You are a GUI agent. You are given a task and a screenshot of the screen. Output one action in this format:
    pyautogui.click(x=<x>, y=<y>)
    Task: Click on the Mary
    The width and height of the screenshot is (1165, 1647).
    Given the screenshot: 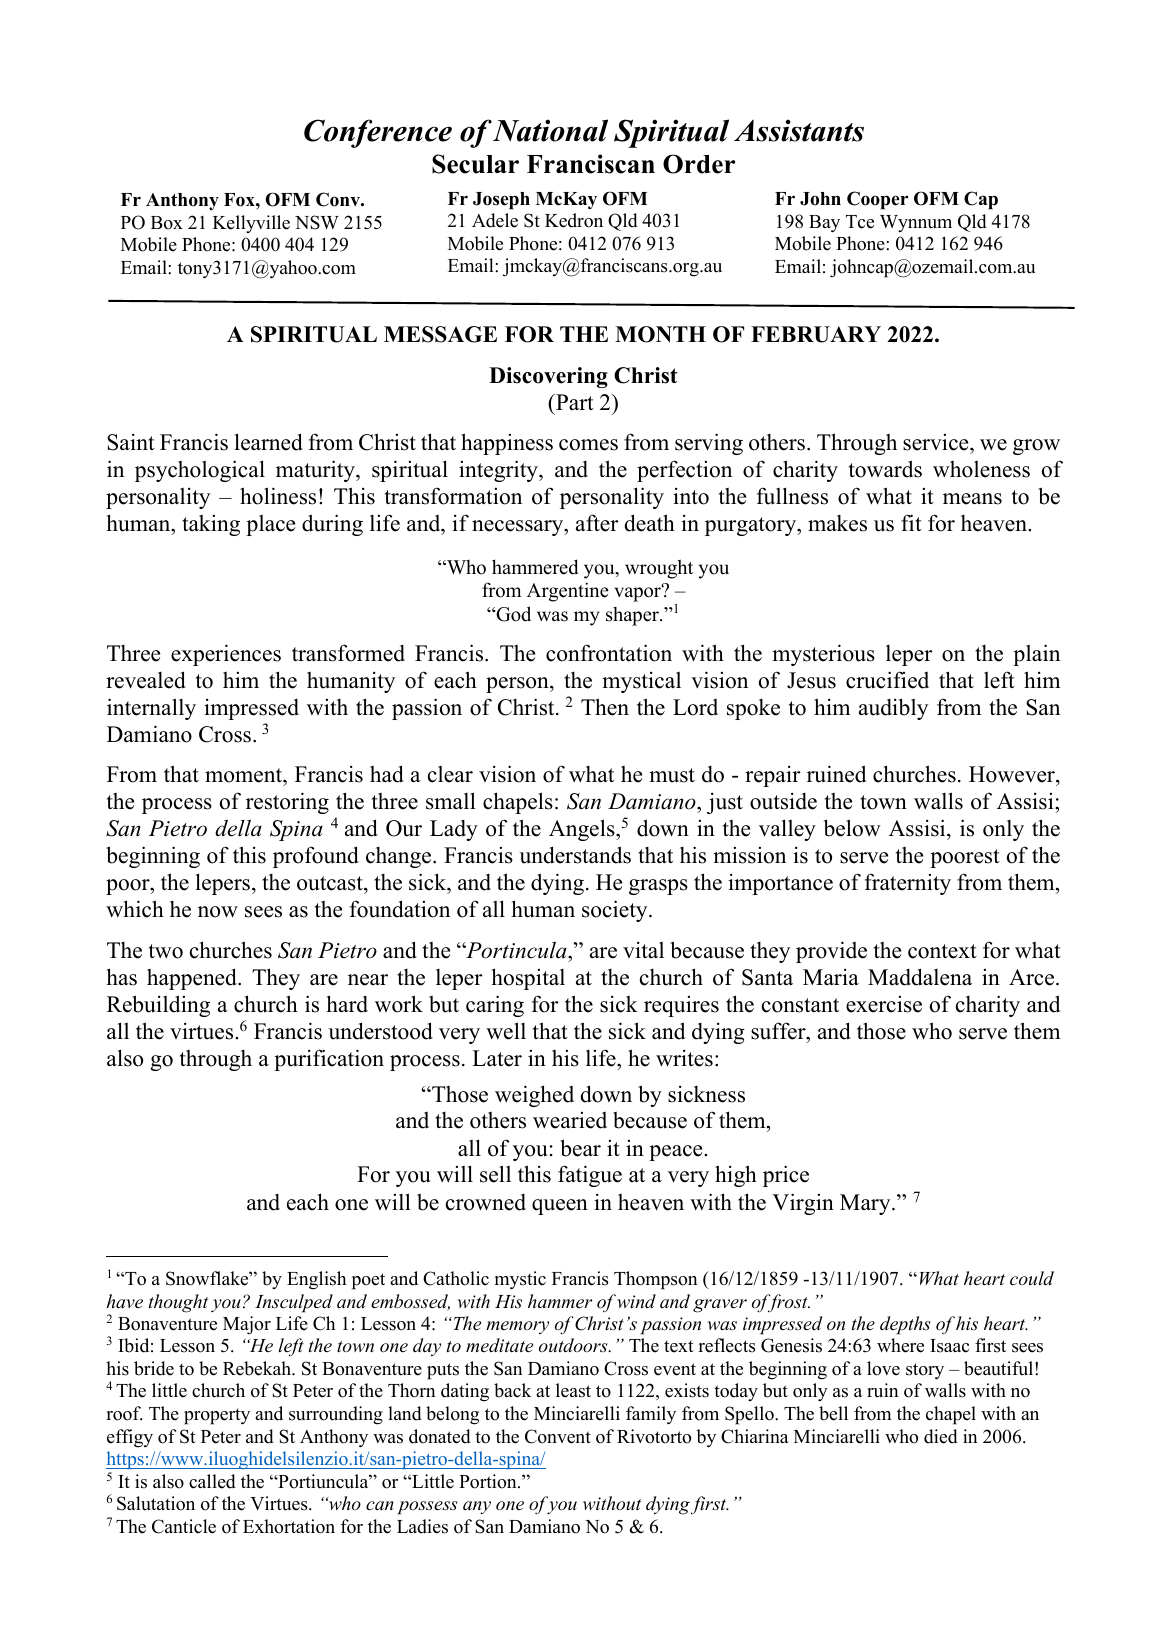 What is the action you would take?
    pyautogui.click(x=866, y=1204)
